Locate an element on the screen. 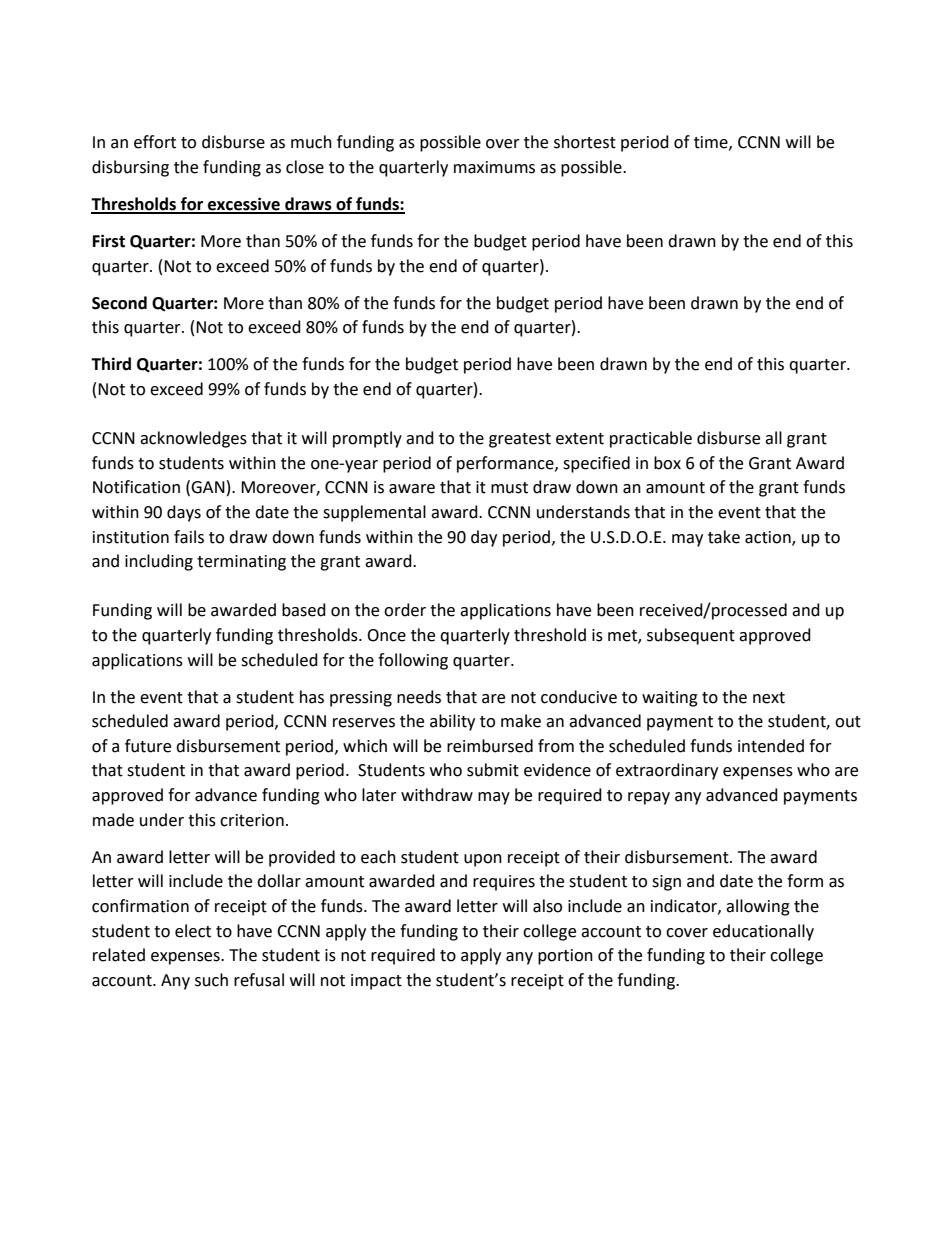 This screenshot has width=952, height=1233. future is located at coordinates (148, 746).
